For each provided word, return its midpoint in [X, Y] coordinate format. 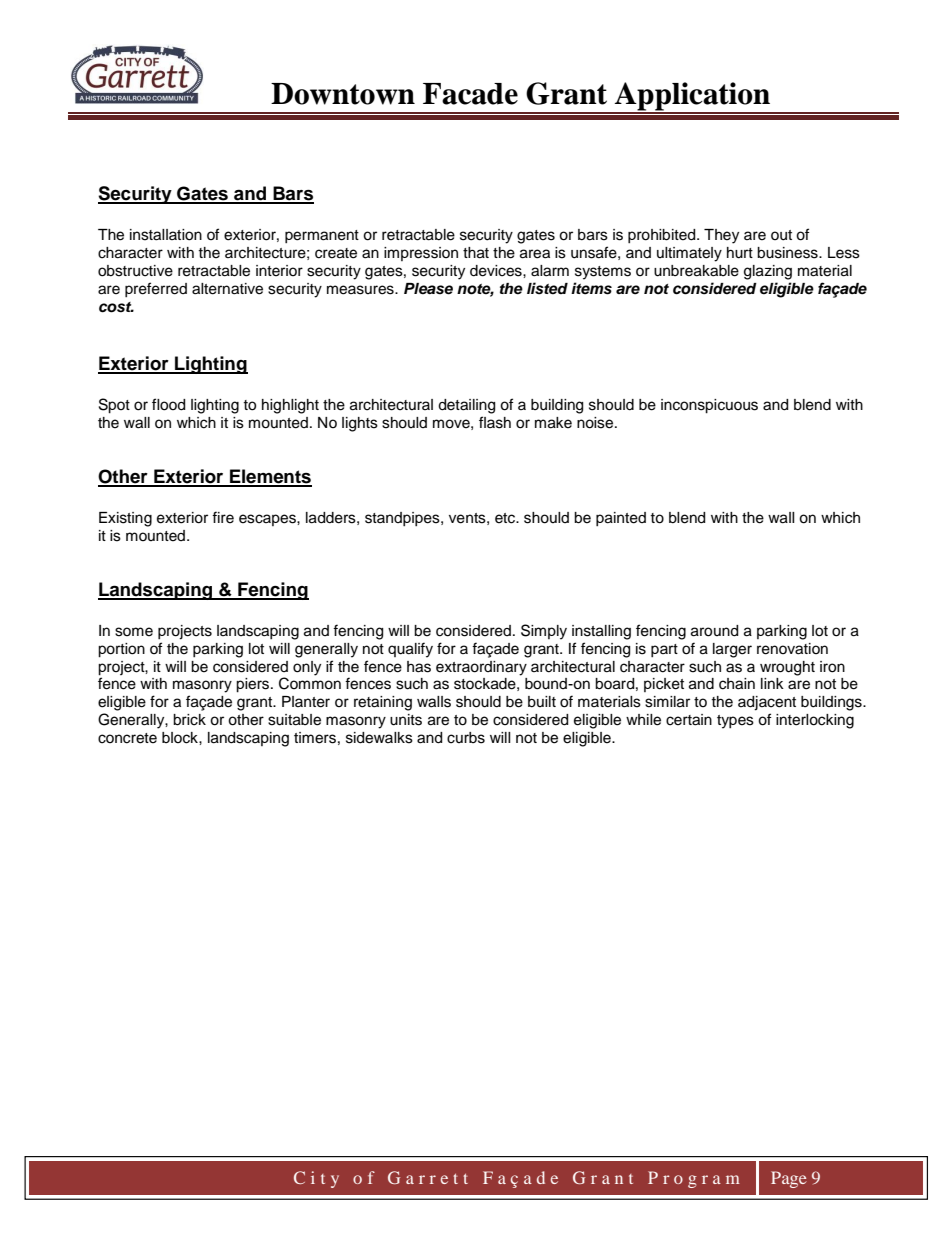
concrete [127, 738]
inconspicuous [709, 406]
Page [789, 1179]
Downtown [343, 94]
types [735, 722]
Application [692, 97]
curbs [466, 738]
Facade [470, 94]
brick [189, 720]
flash [495, 422]
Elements [270, 477]
